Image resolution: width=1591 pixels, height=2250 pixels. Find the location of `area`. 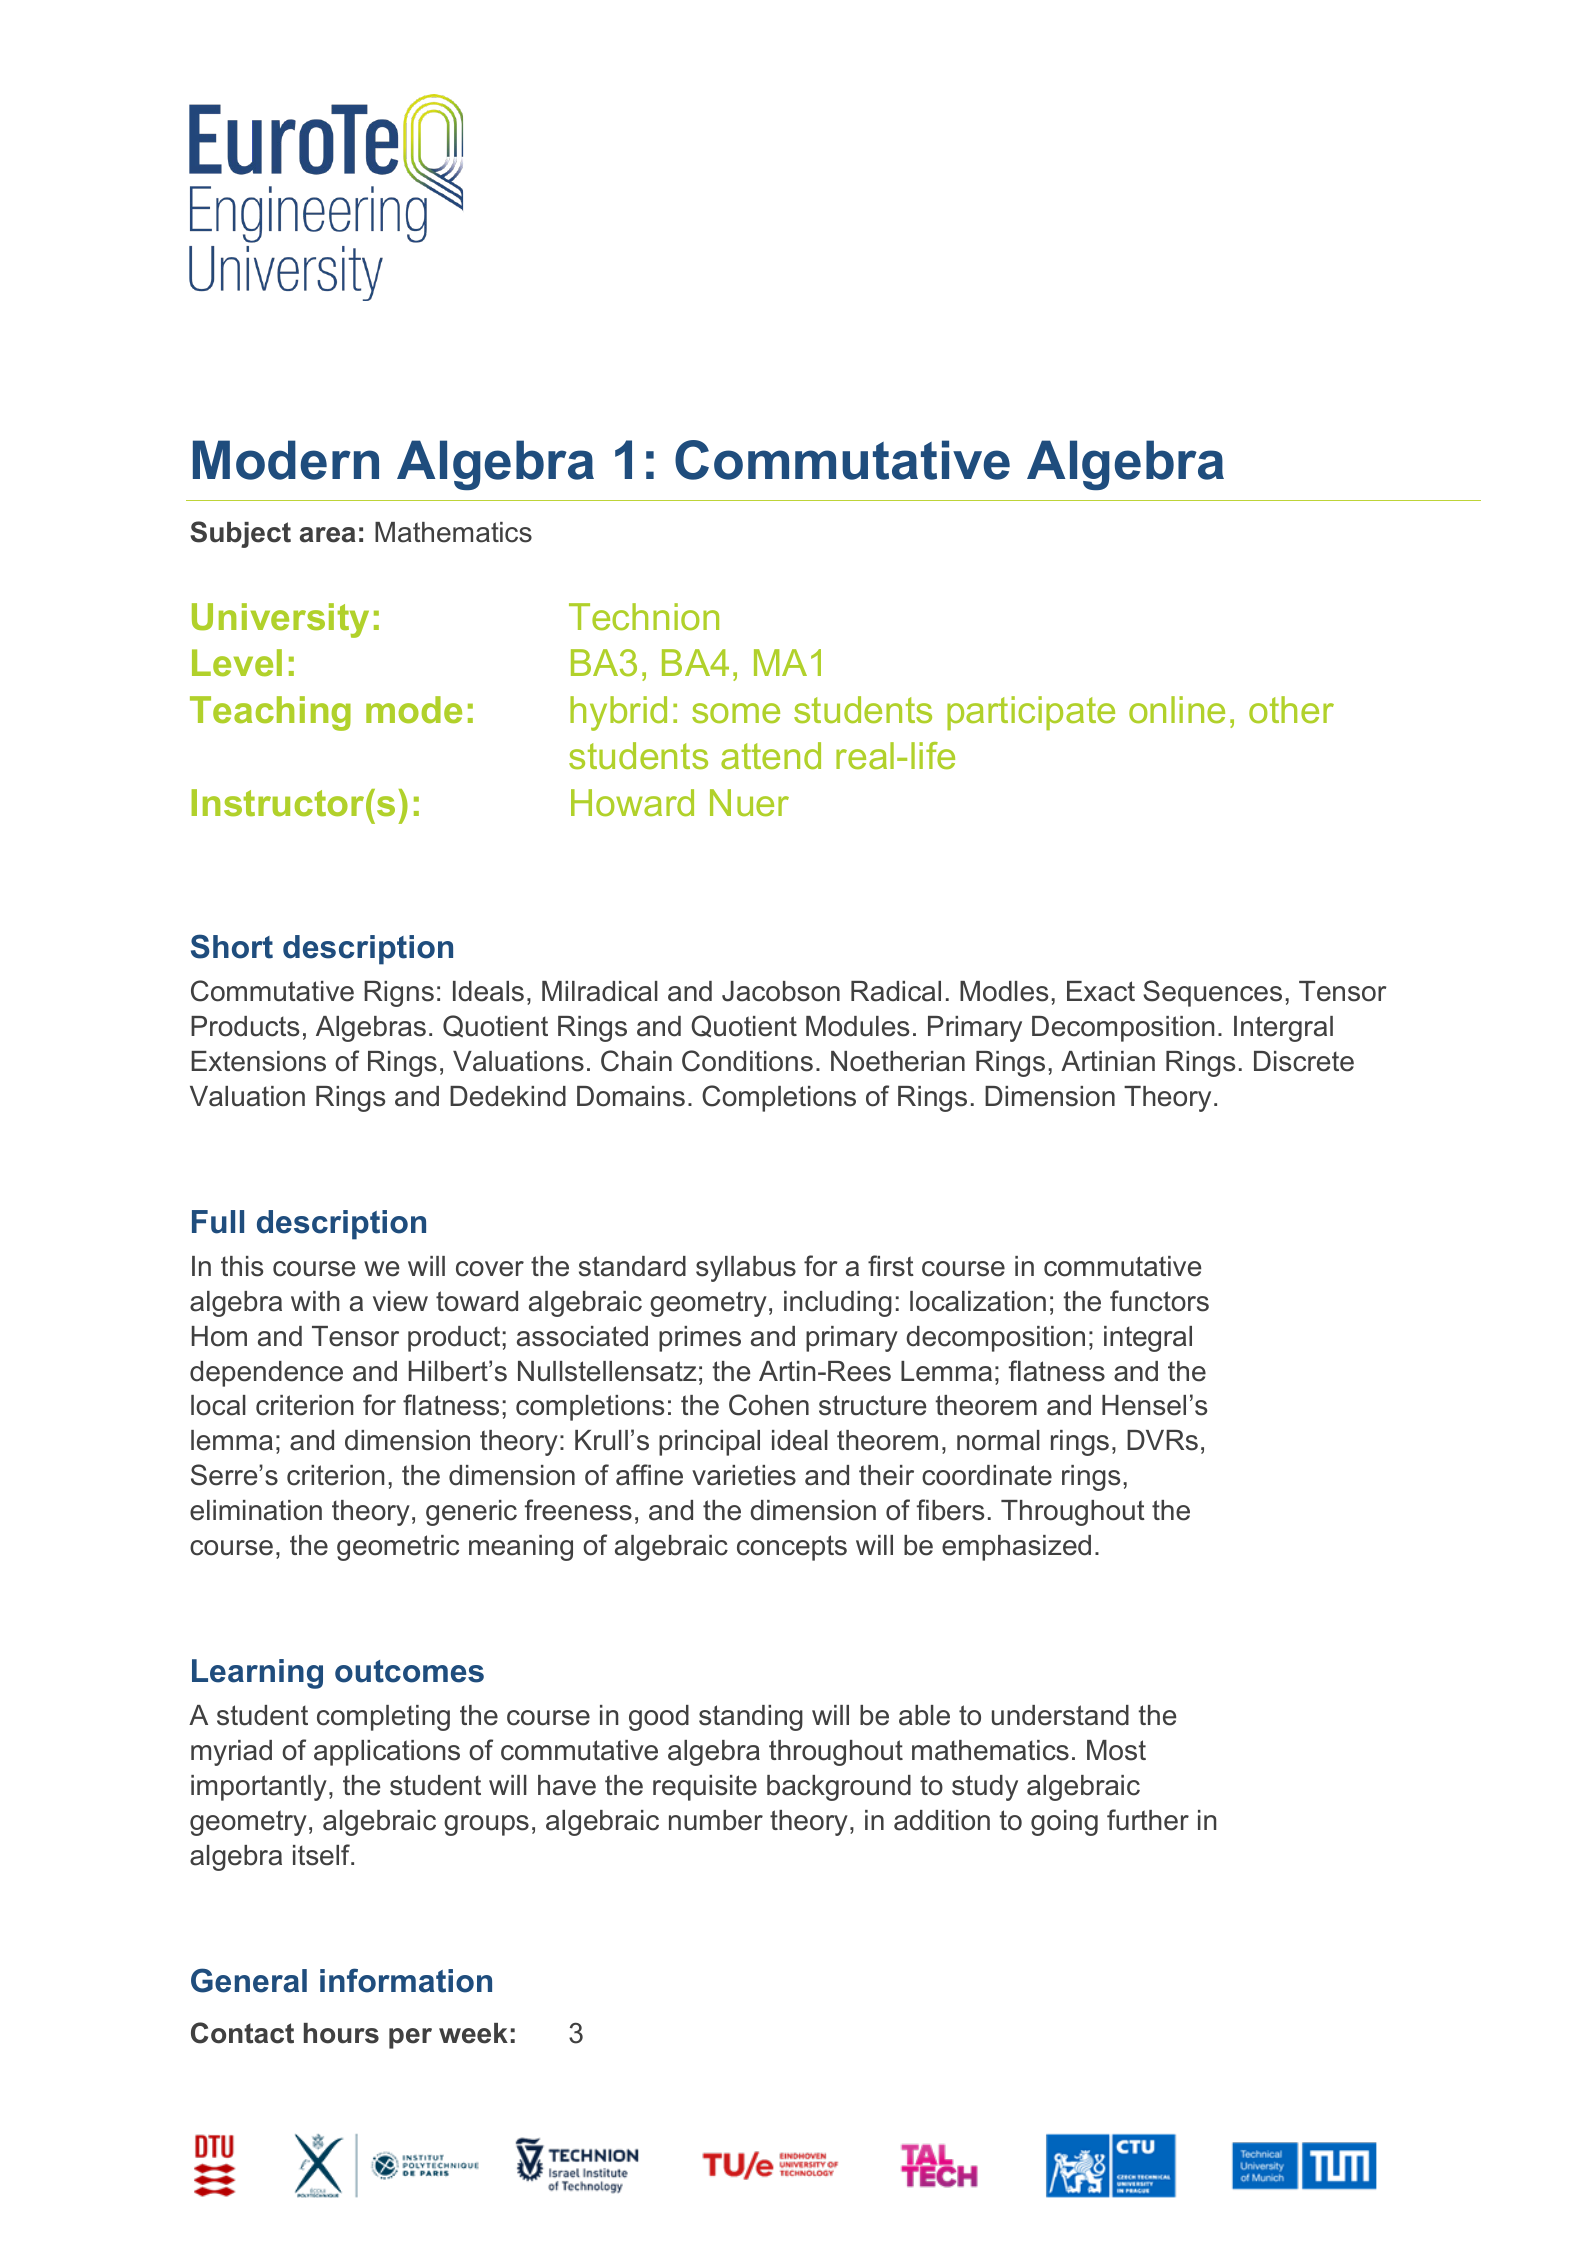

area is located at coordinates (328, 535).
